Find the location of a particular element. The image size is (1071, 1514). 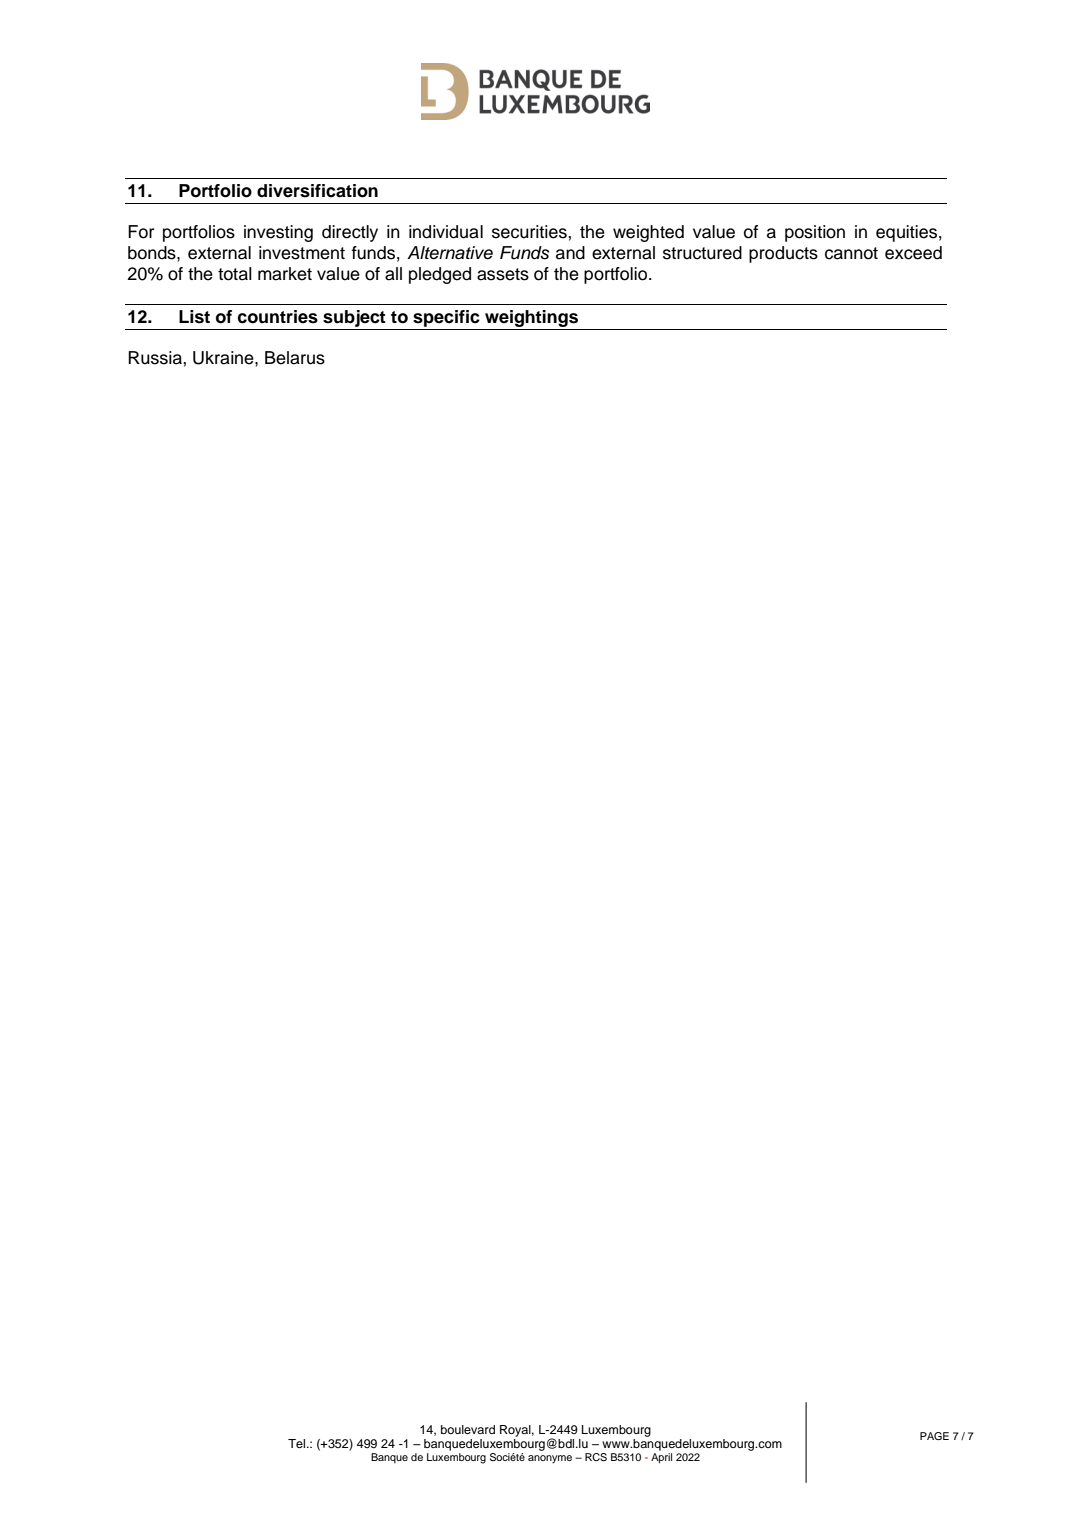

securities is located at coordinates (530, 232).
